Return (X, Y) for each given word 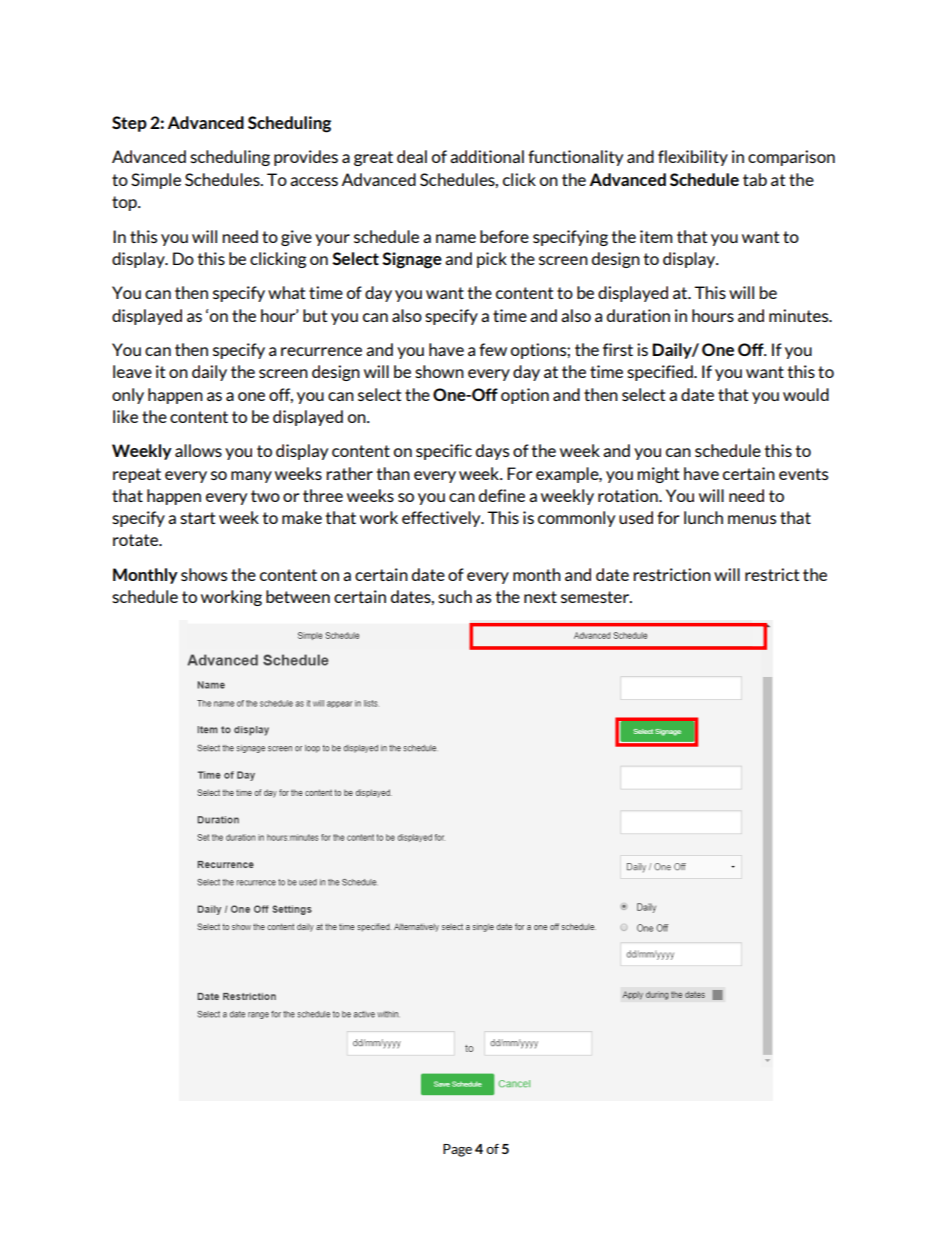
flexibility (693, 158)
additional (487, 156)
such (455, 596)
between (298, 596)
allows (198, 450)
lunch (703, 517)
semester (596, 597)
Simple (156, 181)
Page (457, 1150)
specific (444, 452)
